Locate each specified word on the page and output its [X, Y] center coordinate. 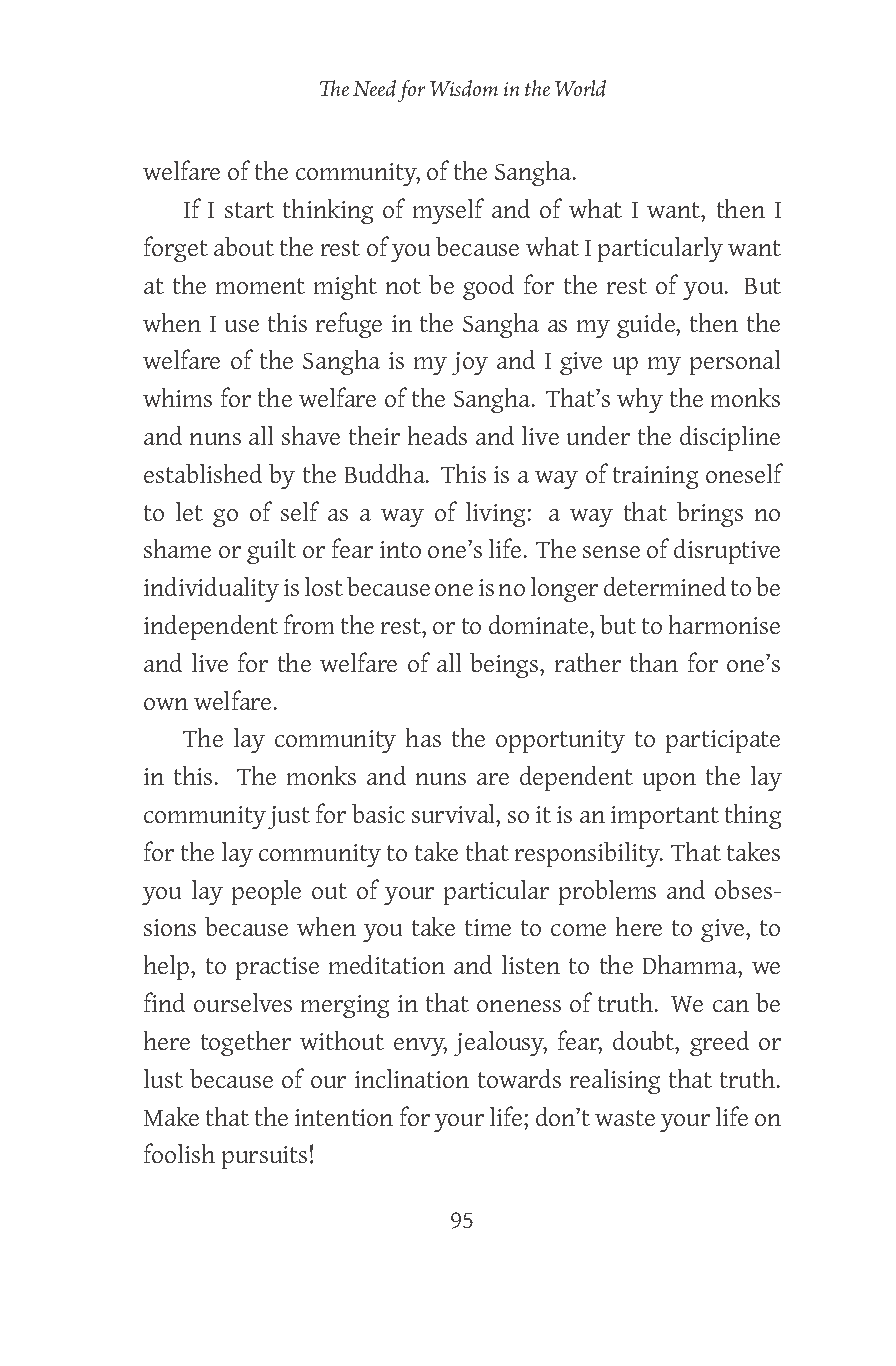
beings [505, 665]
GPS [411, 91]
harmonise [724, 624]
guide [647, 325]
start [249, 210]
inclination [412, 1078]
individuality [211, 589]
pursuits [264, 1157]
